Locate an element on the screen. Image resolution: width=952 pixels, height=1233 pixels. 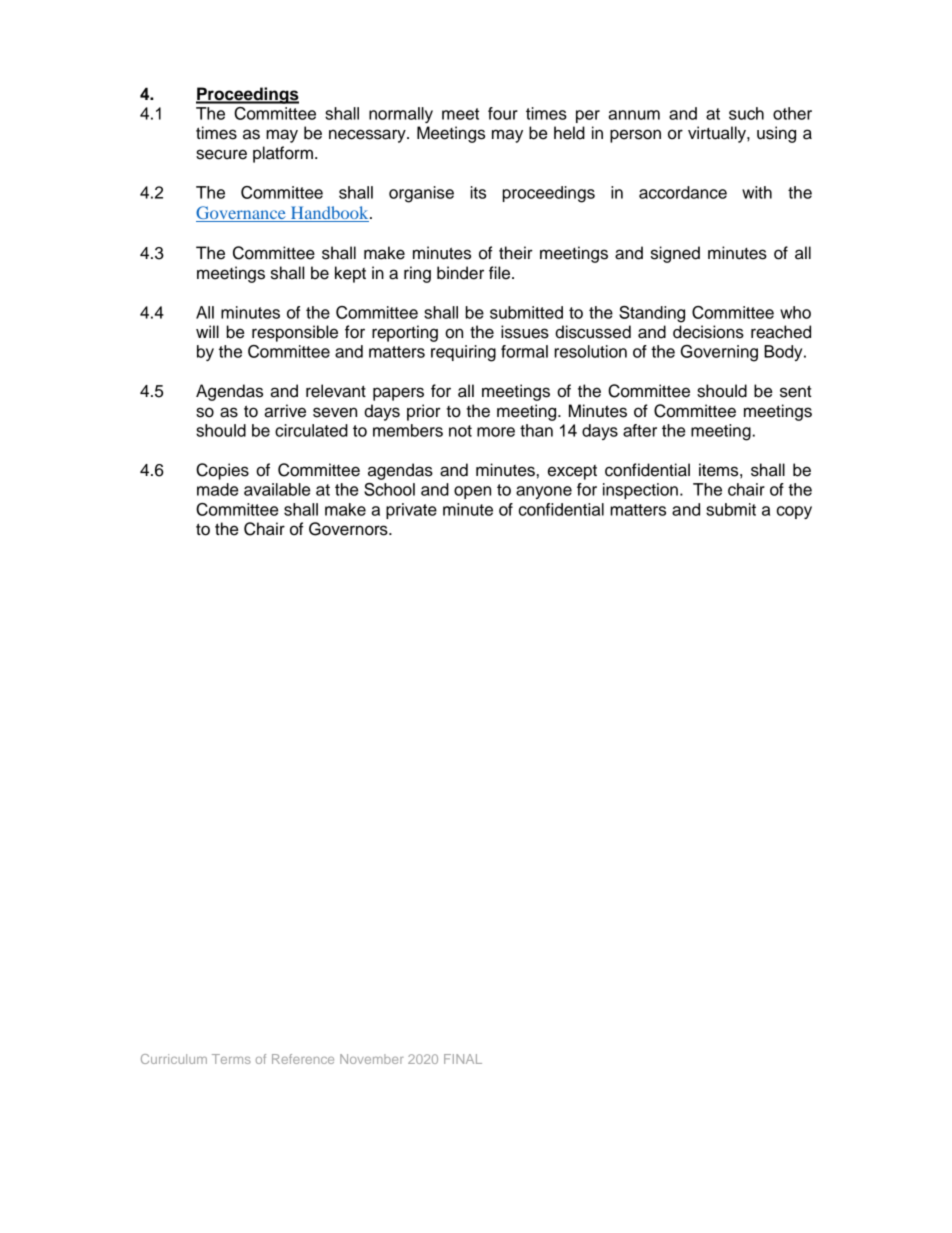
copy is located at coordinates (794, 512).
